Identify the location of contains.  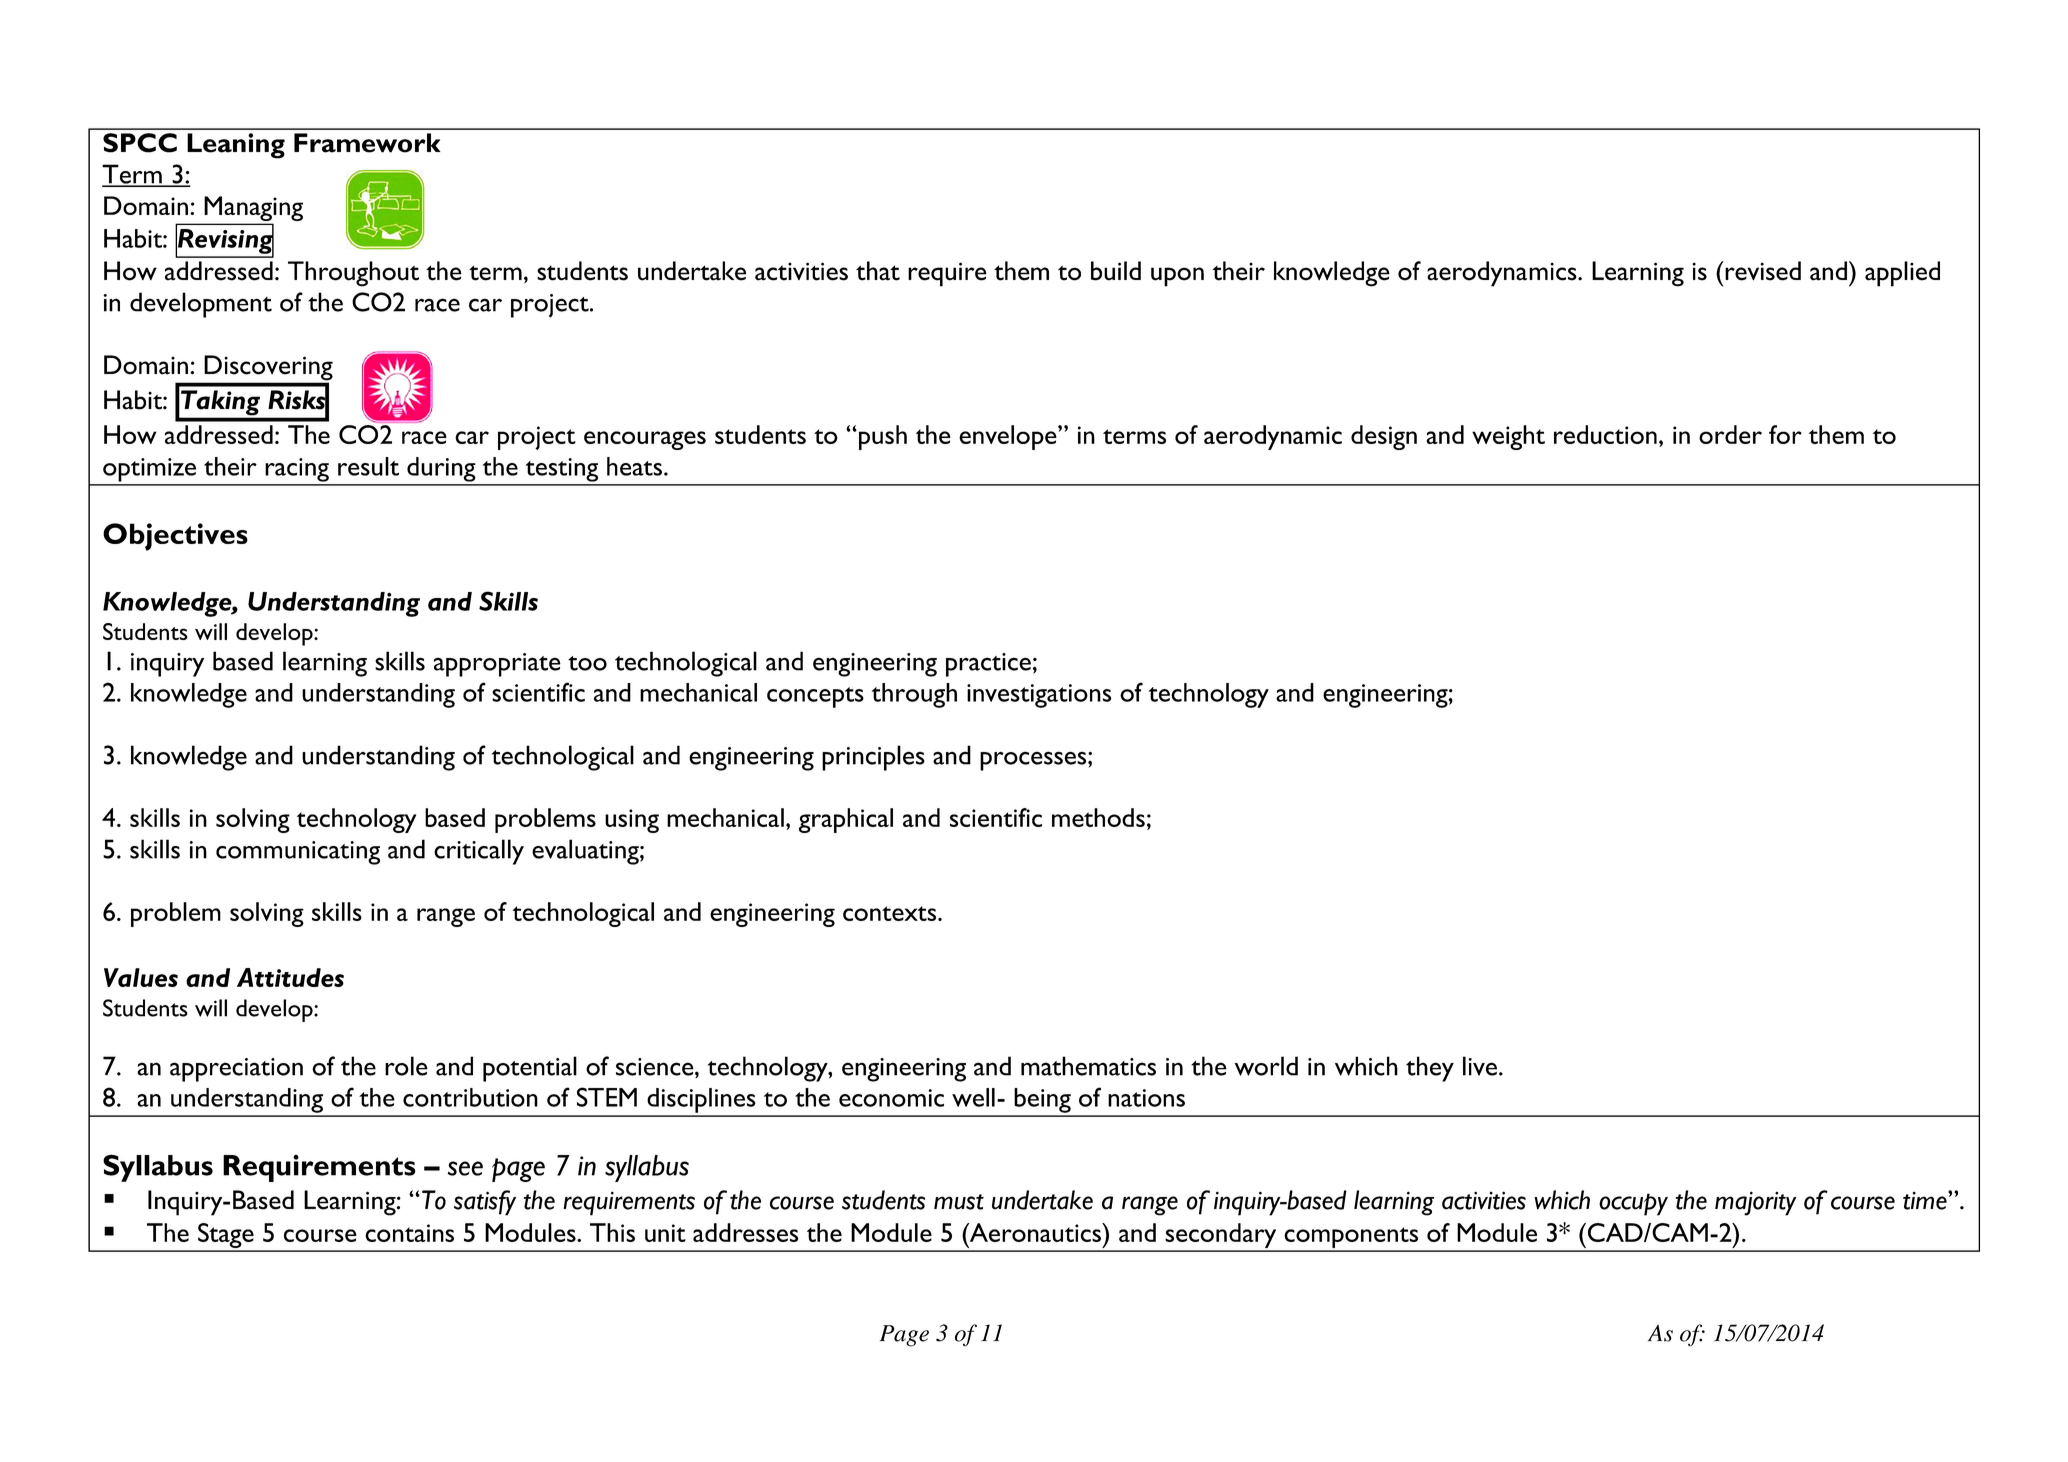
(409, 1233).
